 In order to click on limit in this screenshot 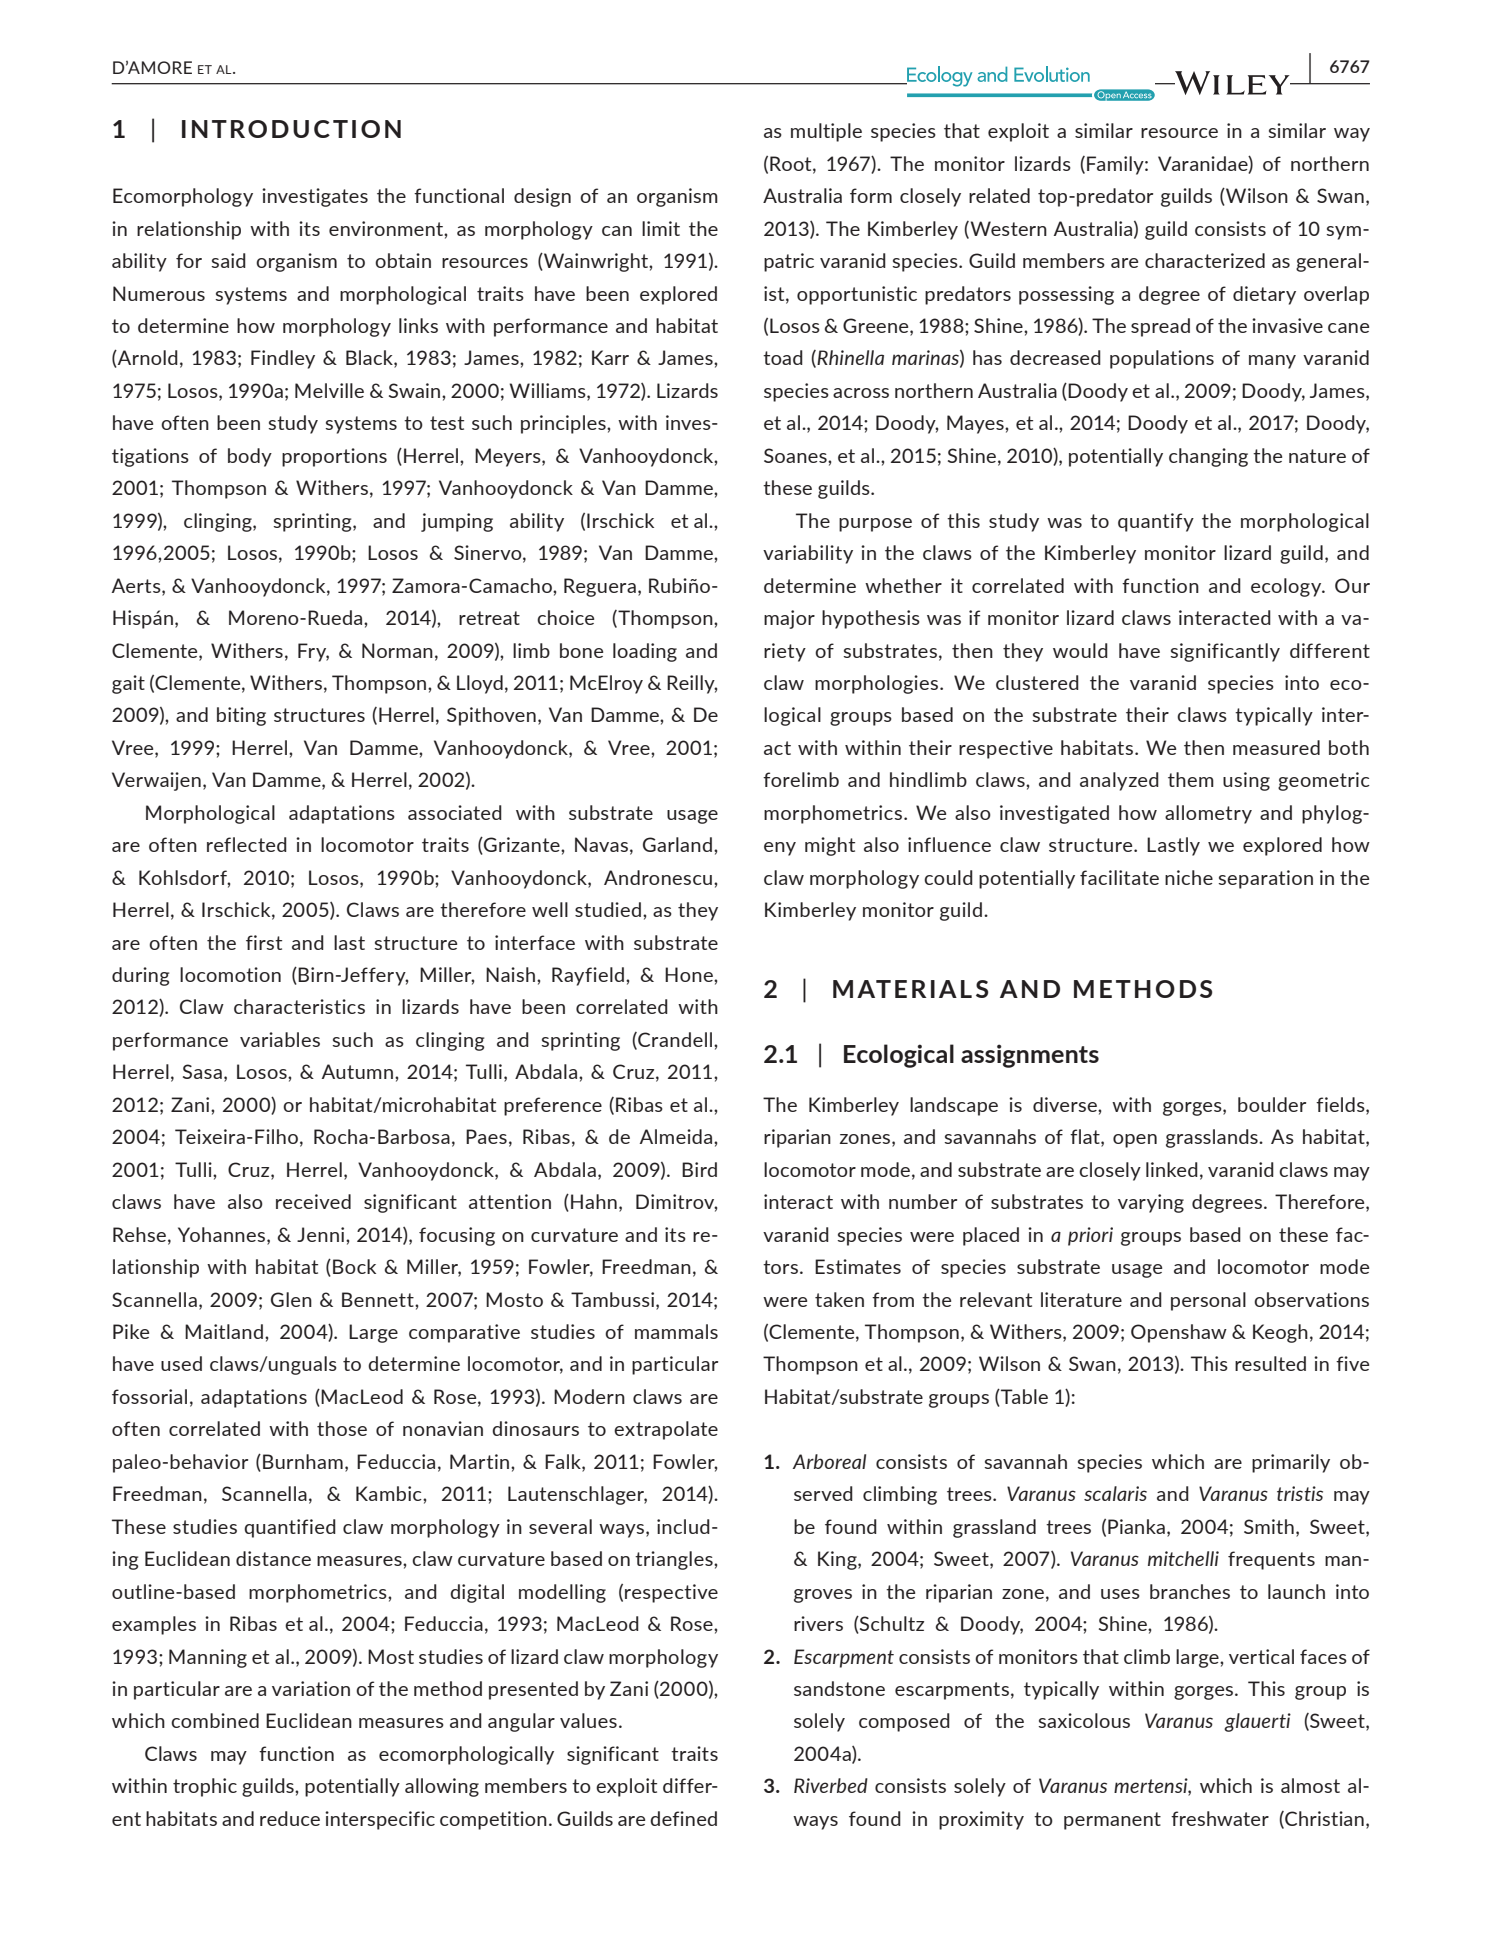, I will do `click(661, 228)`.
